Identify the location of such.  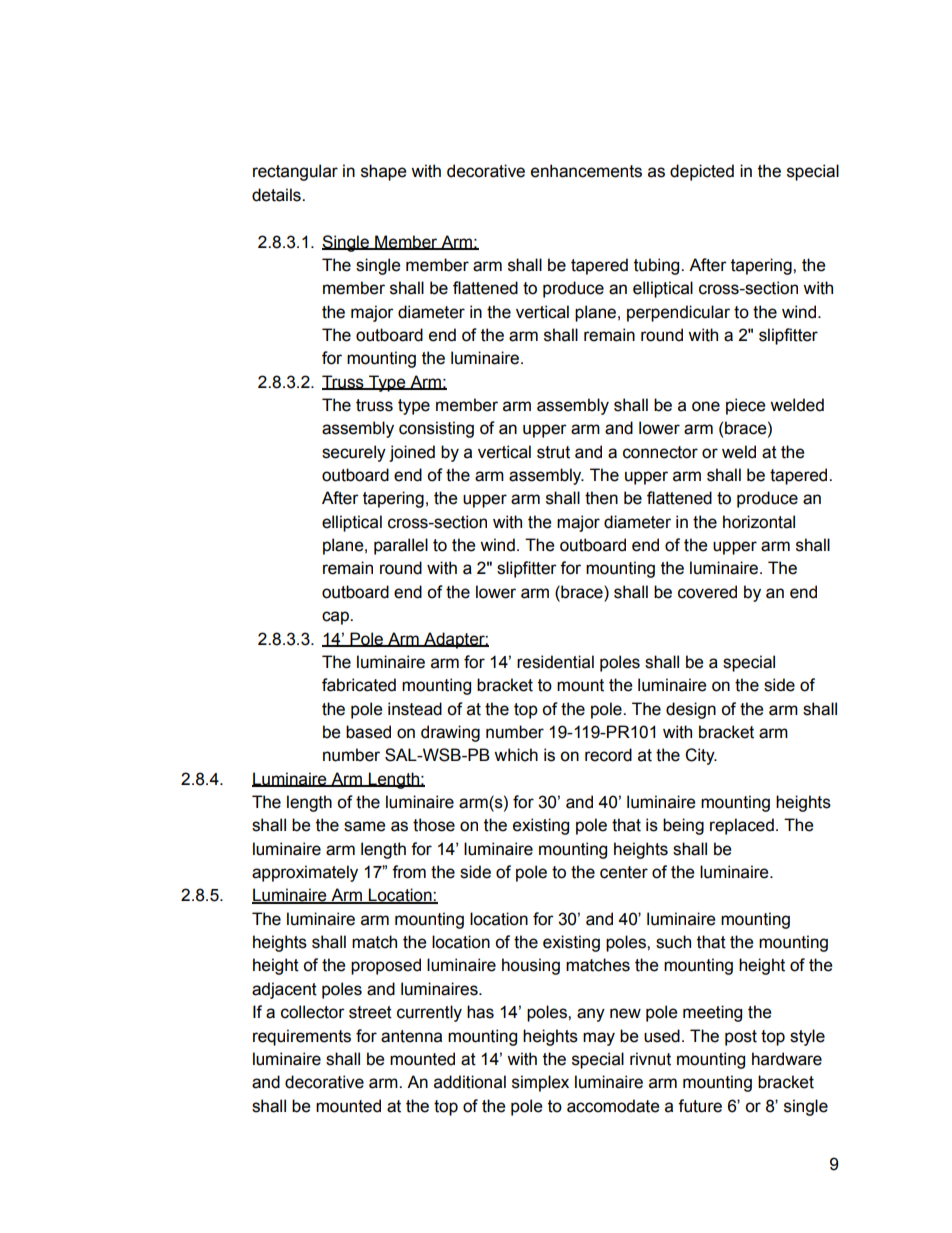
(673, 942).
